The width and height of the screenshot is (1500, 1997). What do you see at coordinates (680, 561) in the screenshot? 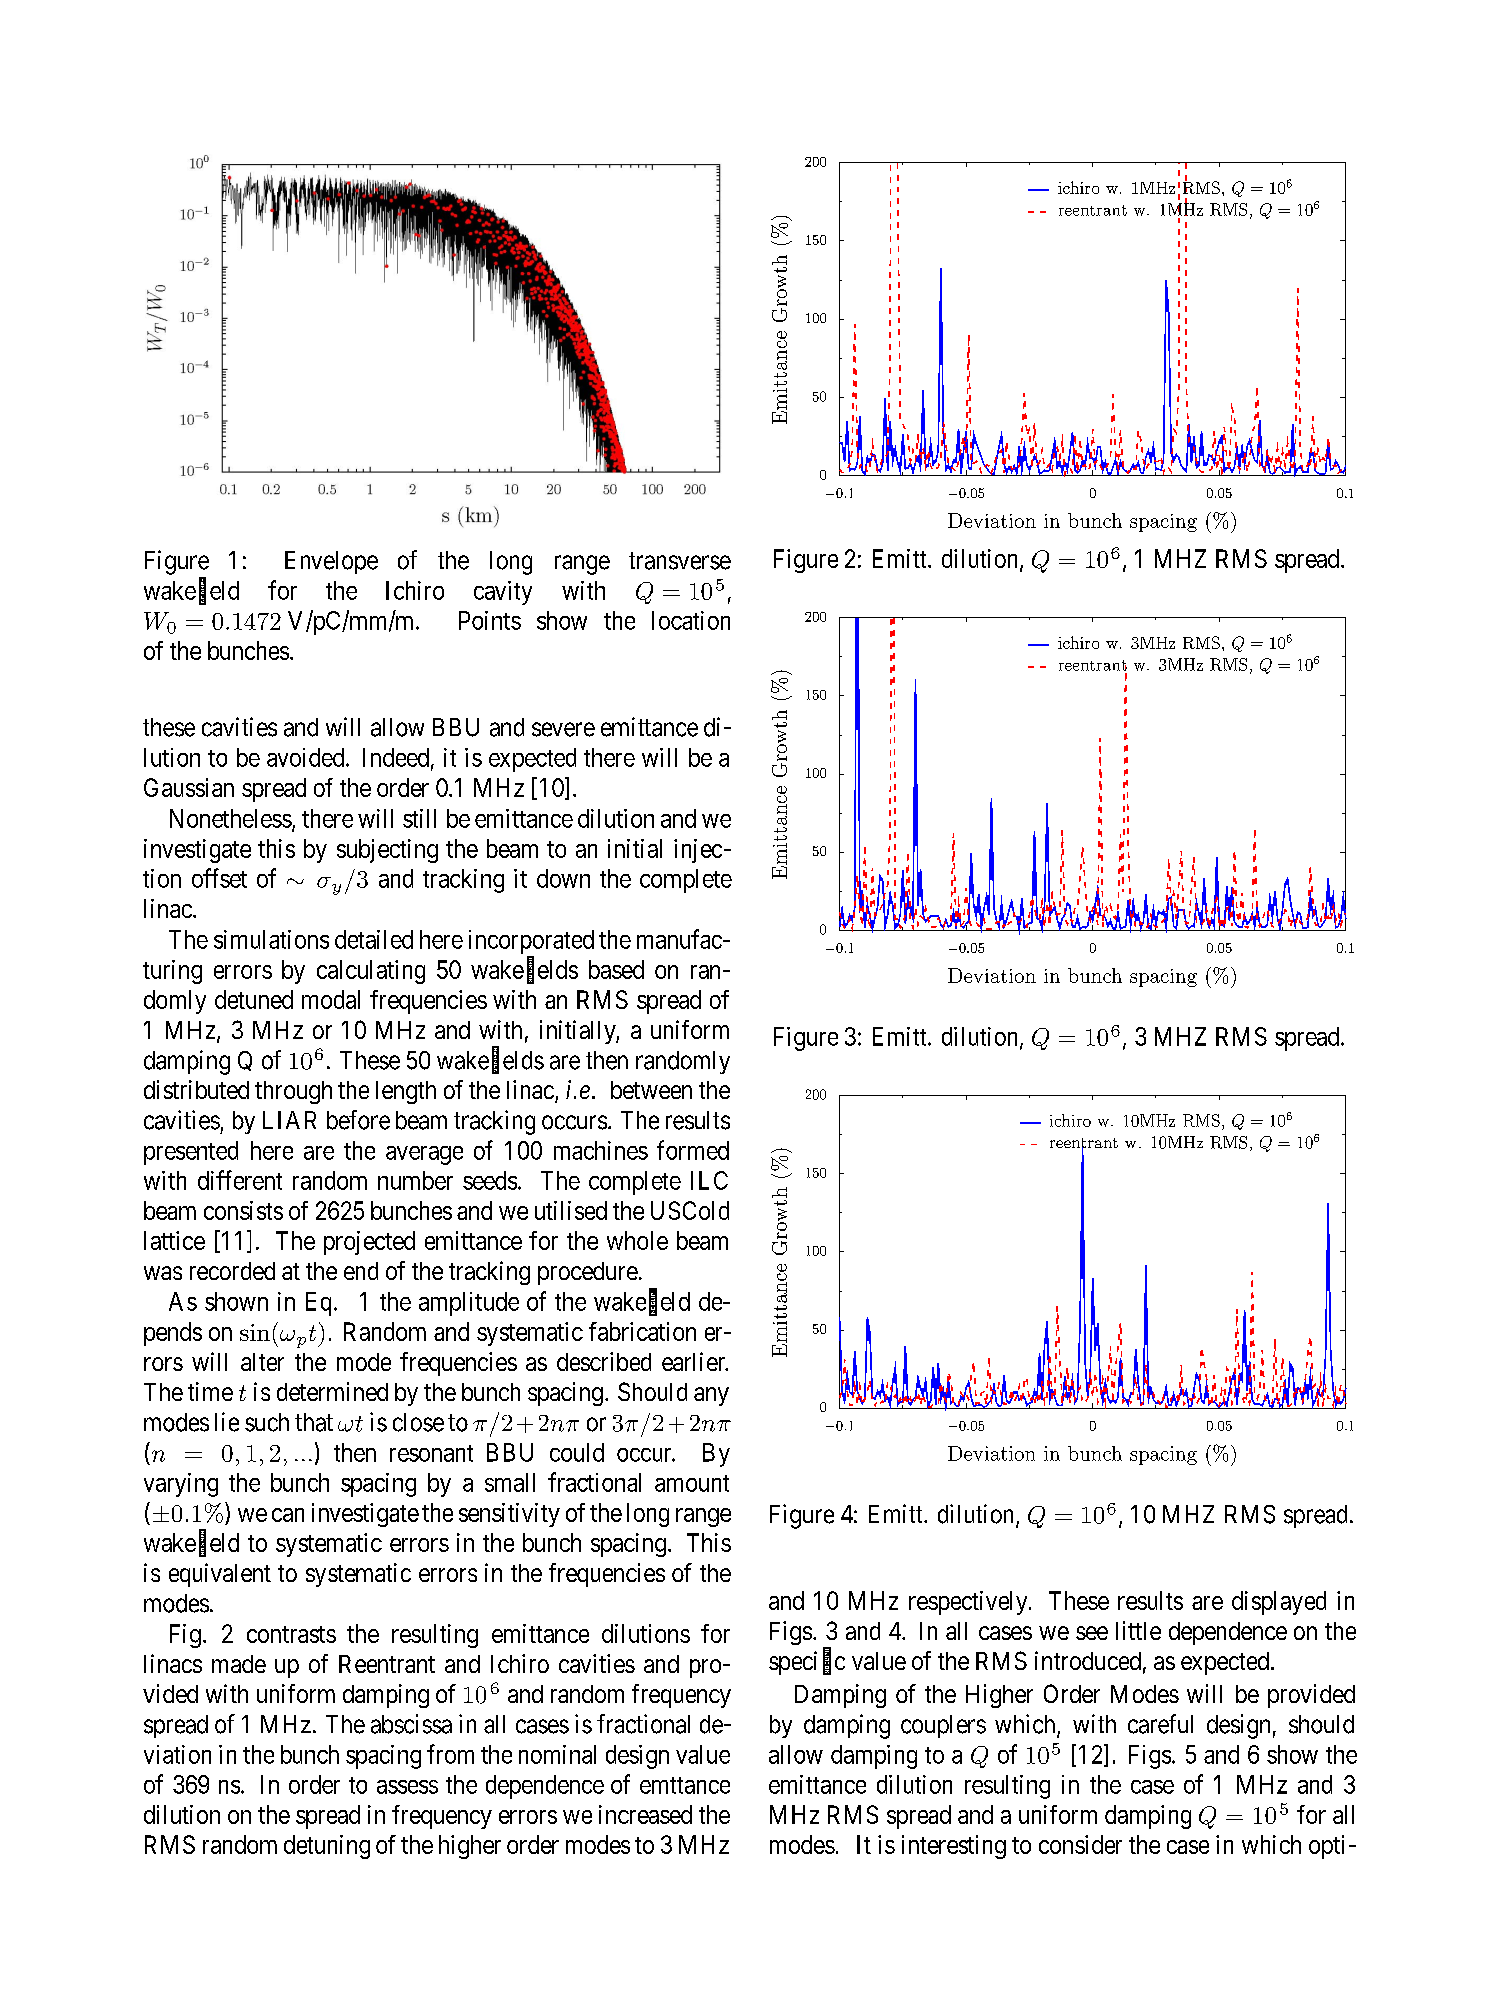
I see `transverse` at bounding box center [680, 561].
